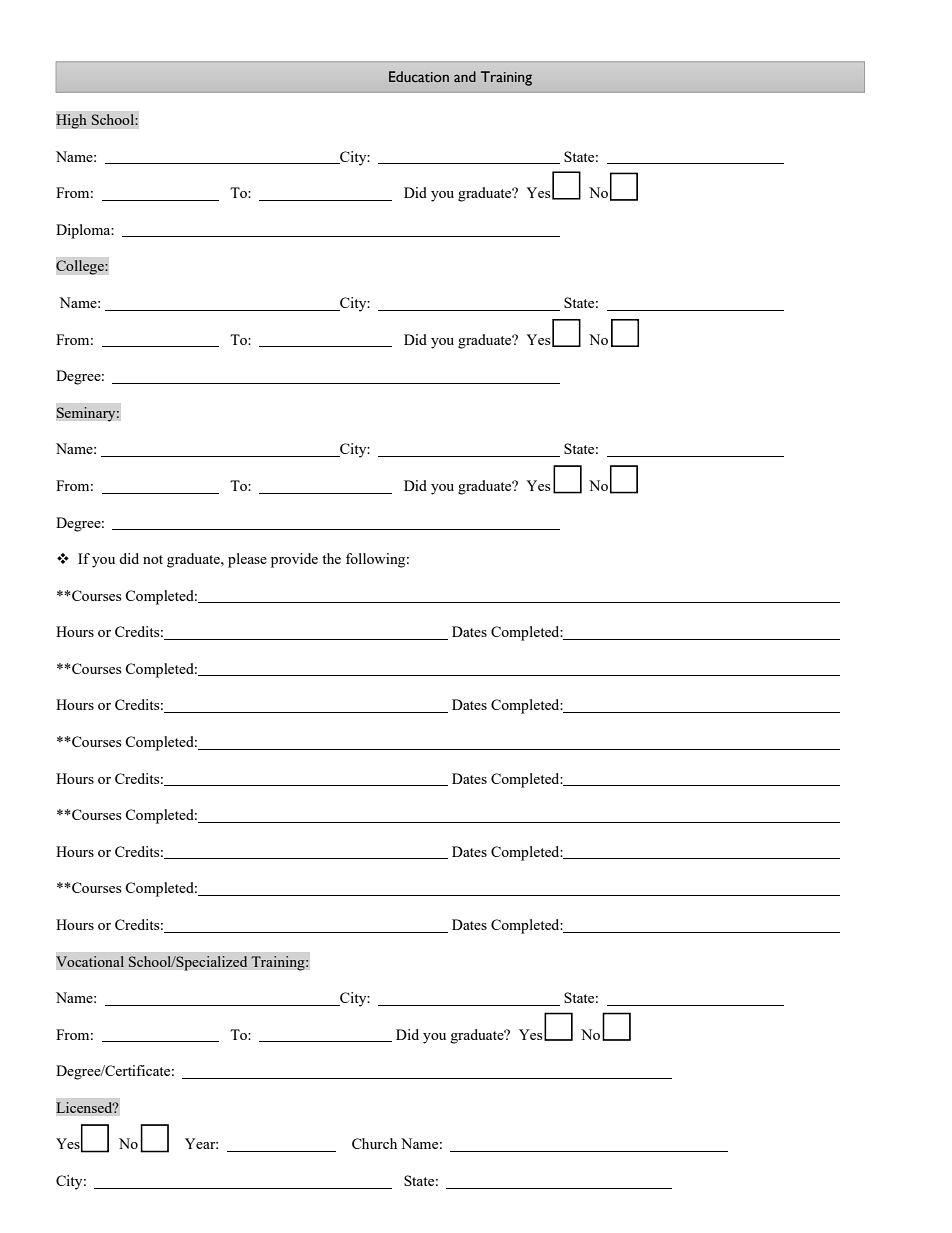 The height and width of the document is (1233, 952). What do you see at coordinates (374, 1143) in the document?
I see `Church` at bounding box center [374, 1143].
